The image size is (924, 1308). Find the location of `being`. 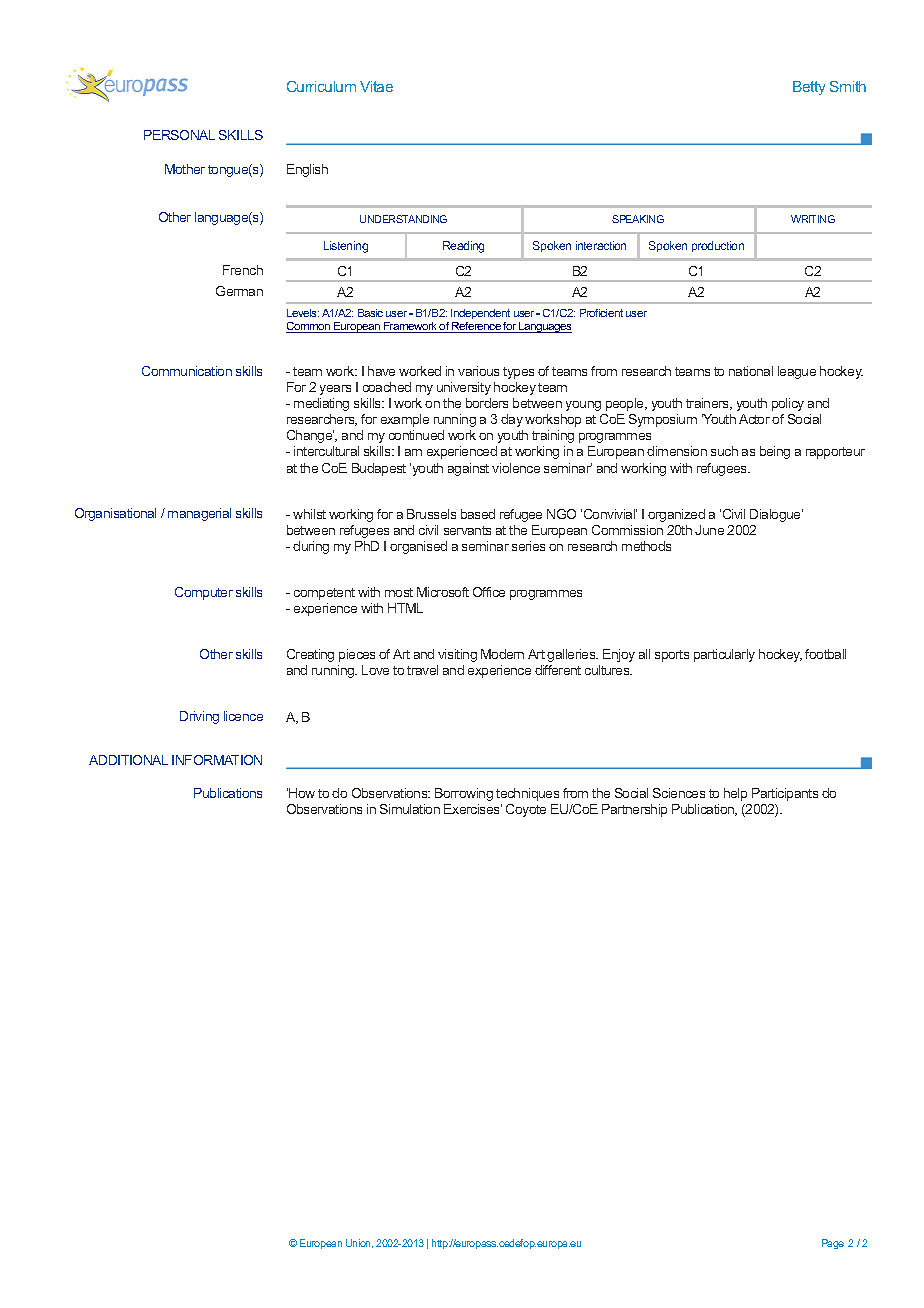

being is located at coordinates (775, 452).
